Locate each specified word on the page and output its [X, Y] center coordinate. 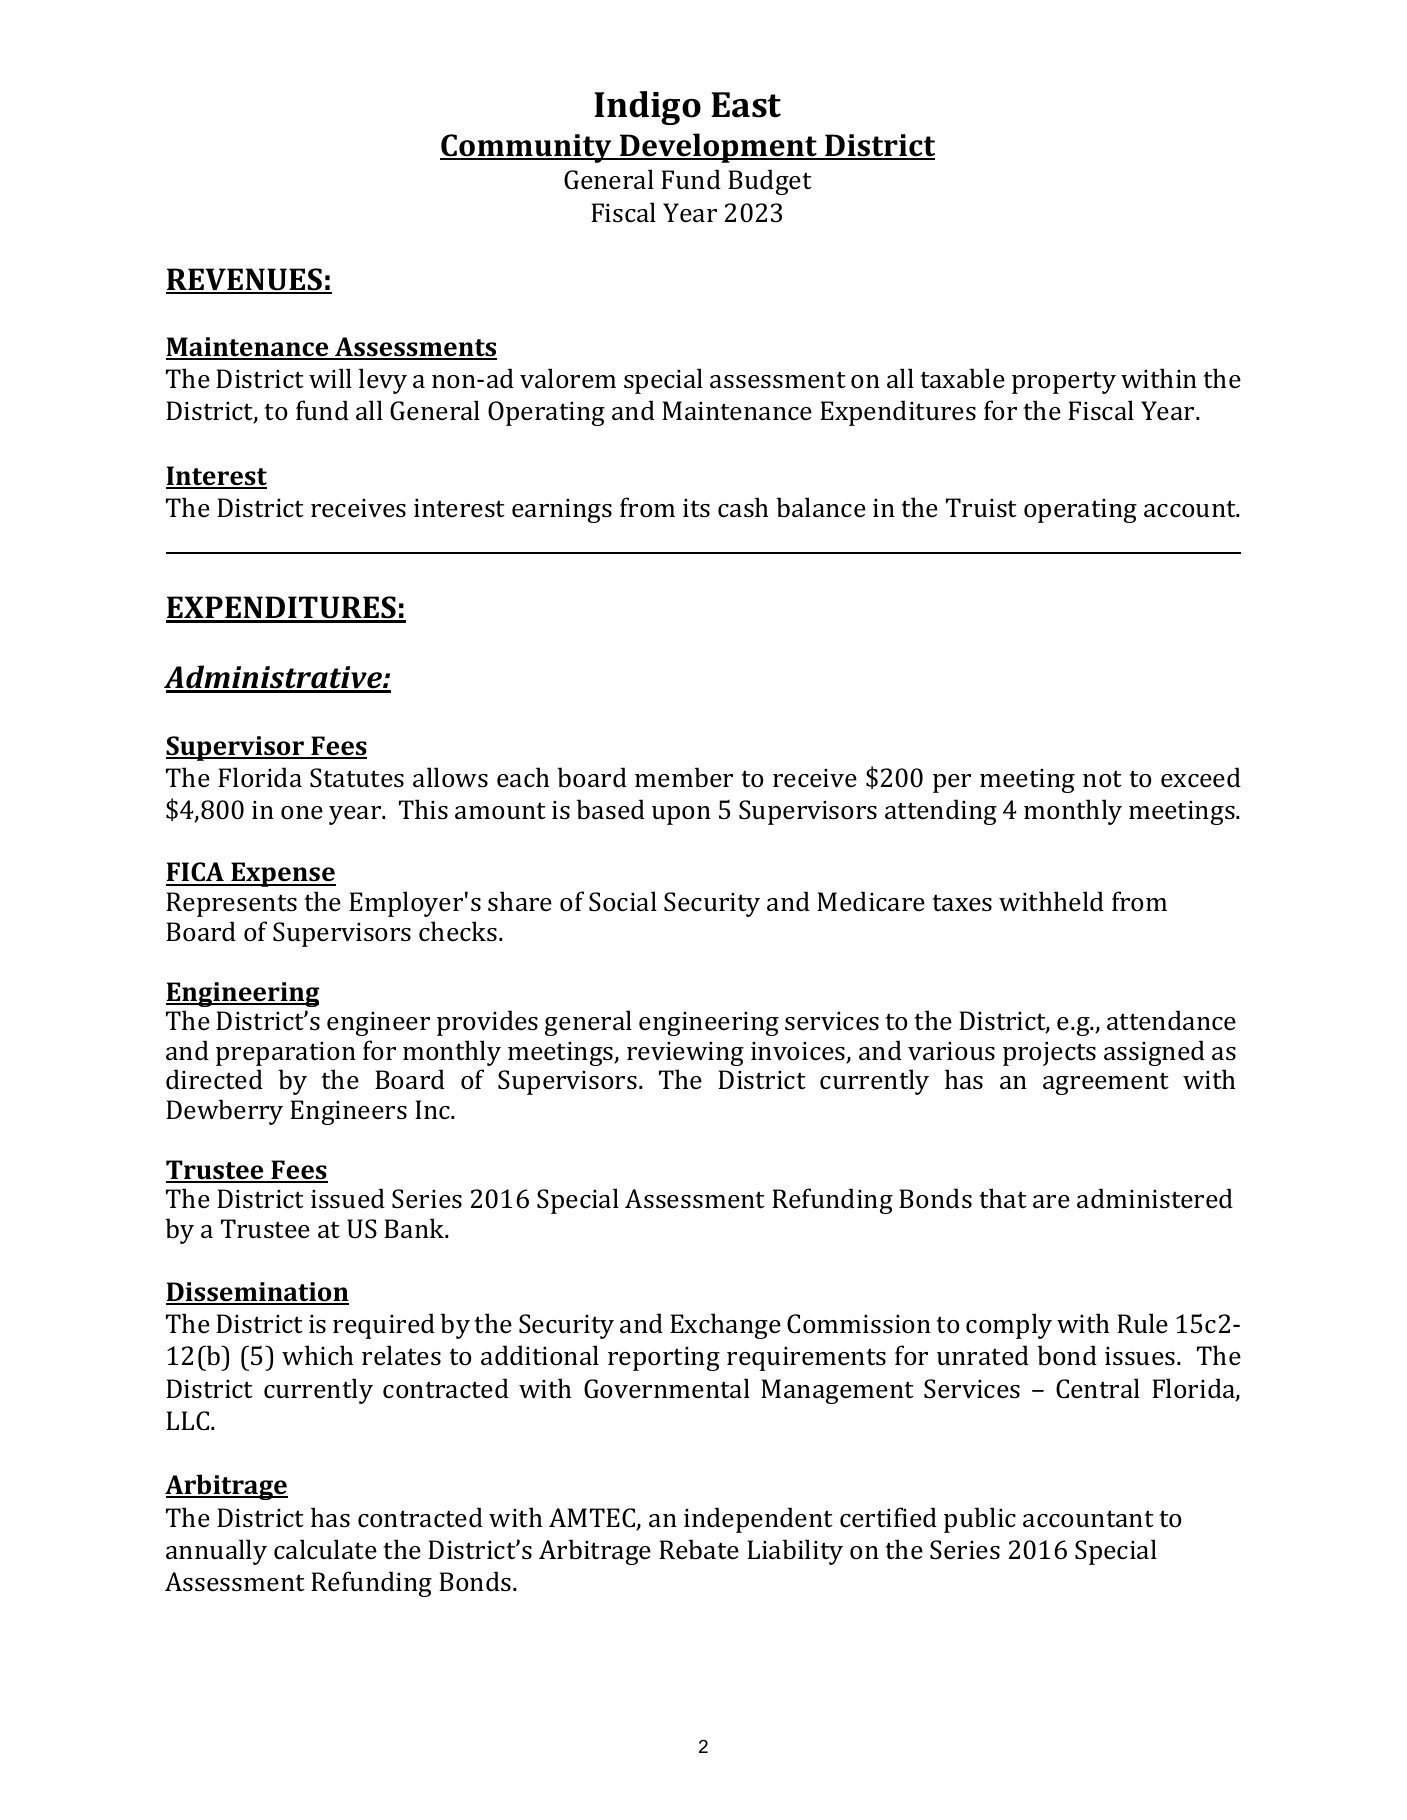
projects [1049, 1054]
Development [718, 148]
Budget [770, 182]
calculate [325, 1549]
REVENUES [245, 280]
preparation [286, 1054]
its [696, 508]
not [1102, 778]
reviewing [685, 1054]
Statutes [357, 778]
